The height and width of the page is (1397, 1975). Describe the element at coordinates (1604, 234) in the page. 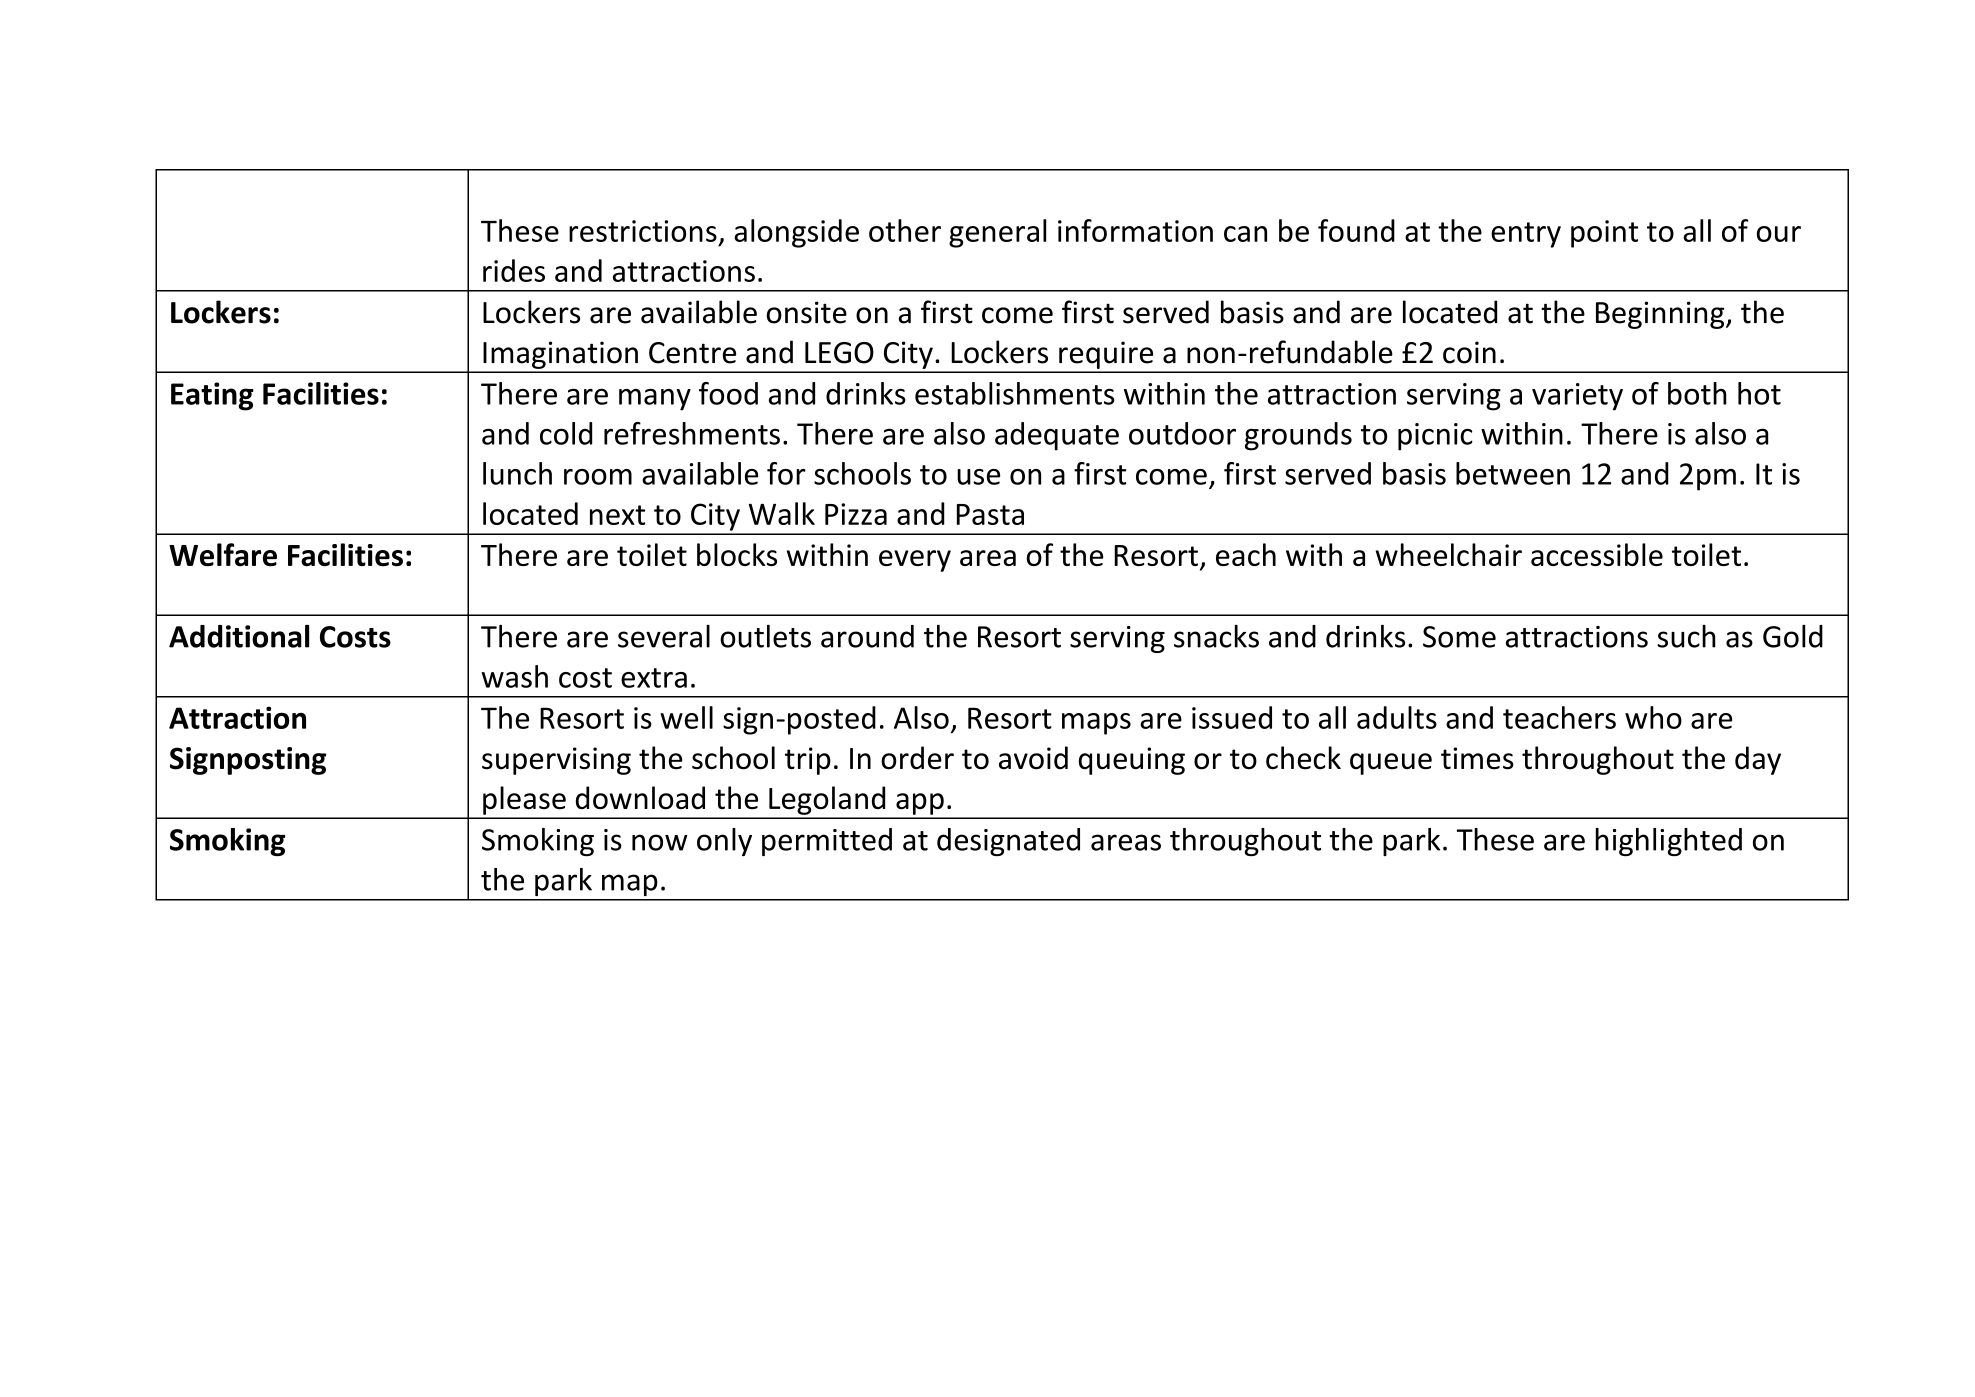

I see `point` at that location.
